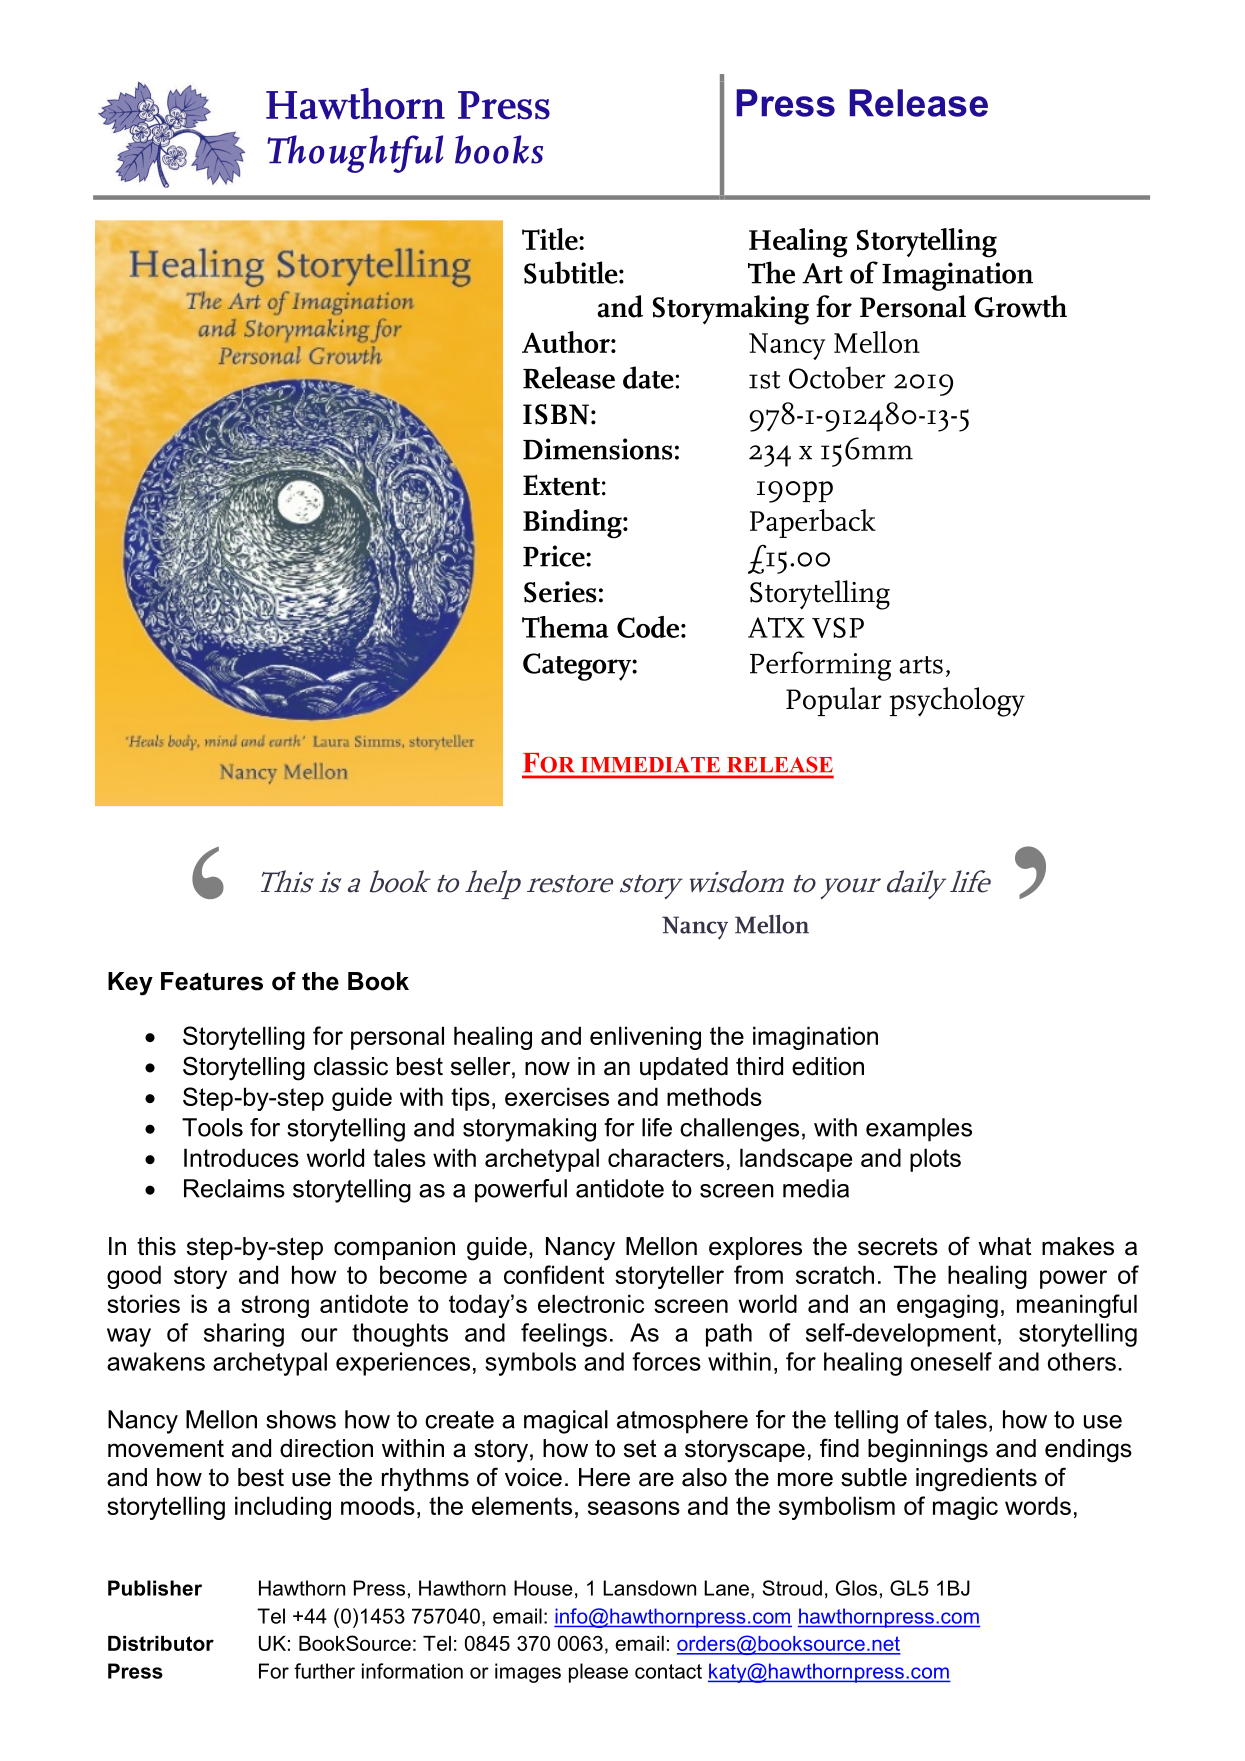 Image resolution: width=1245 pixels, height=1761 pixels. Describe the element at coordinates (591, 1303) in the page. I see `electronic` at that location.
